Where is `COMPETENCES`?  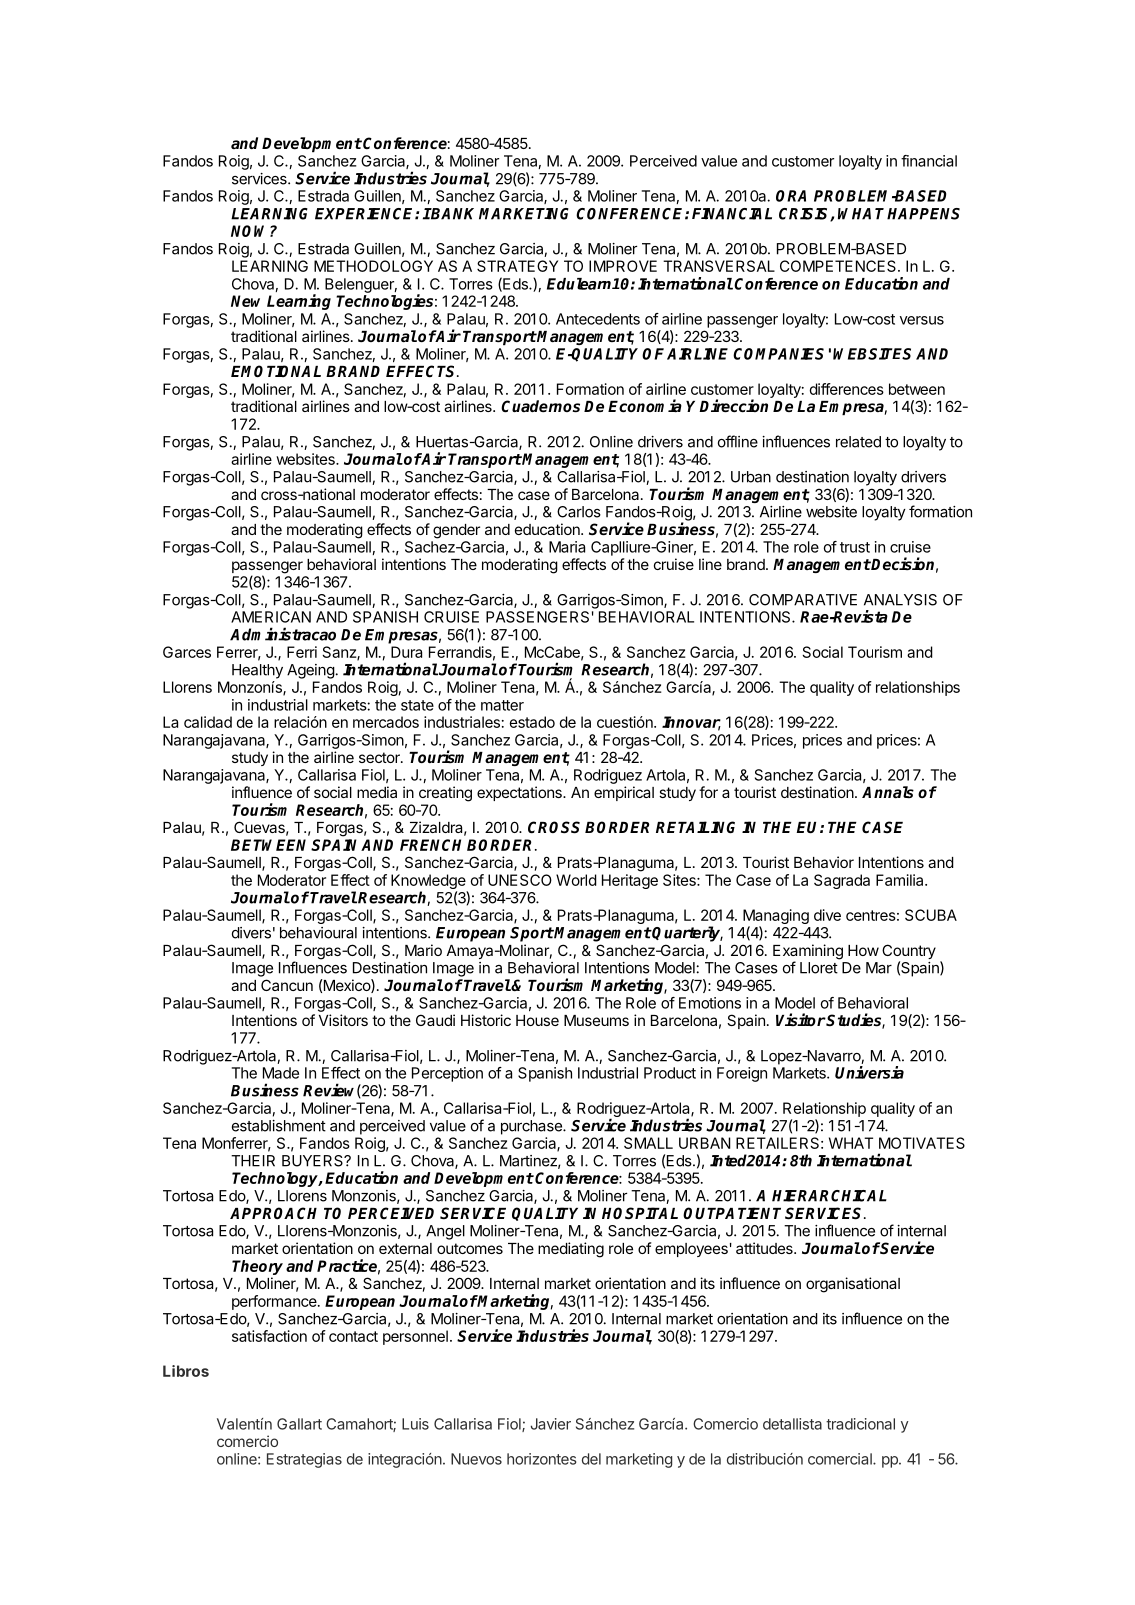 COMPETENCES is located at coordinates (838, 266).
